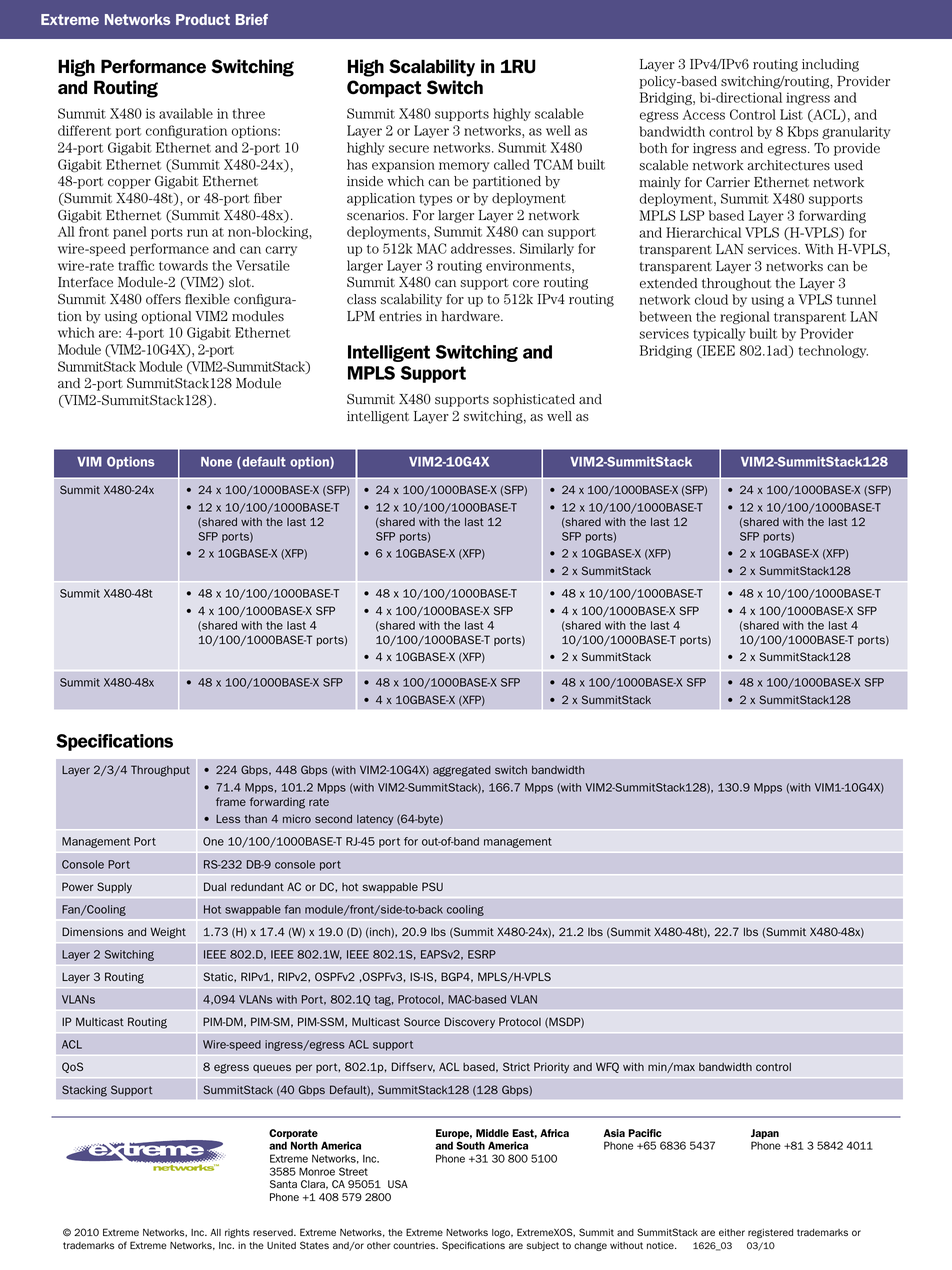 Image resolution: width=952 pixels, height=1270 pixels. I want to click on rights, so click(237, 1233).
